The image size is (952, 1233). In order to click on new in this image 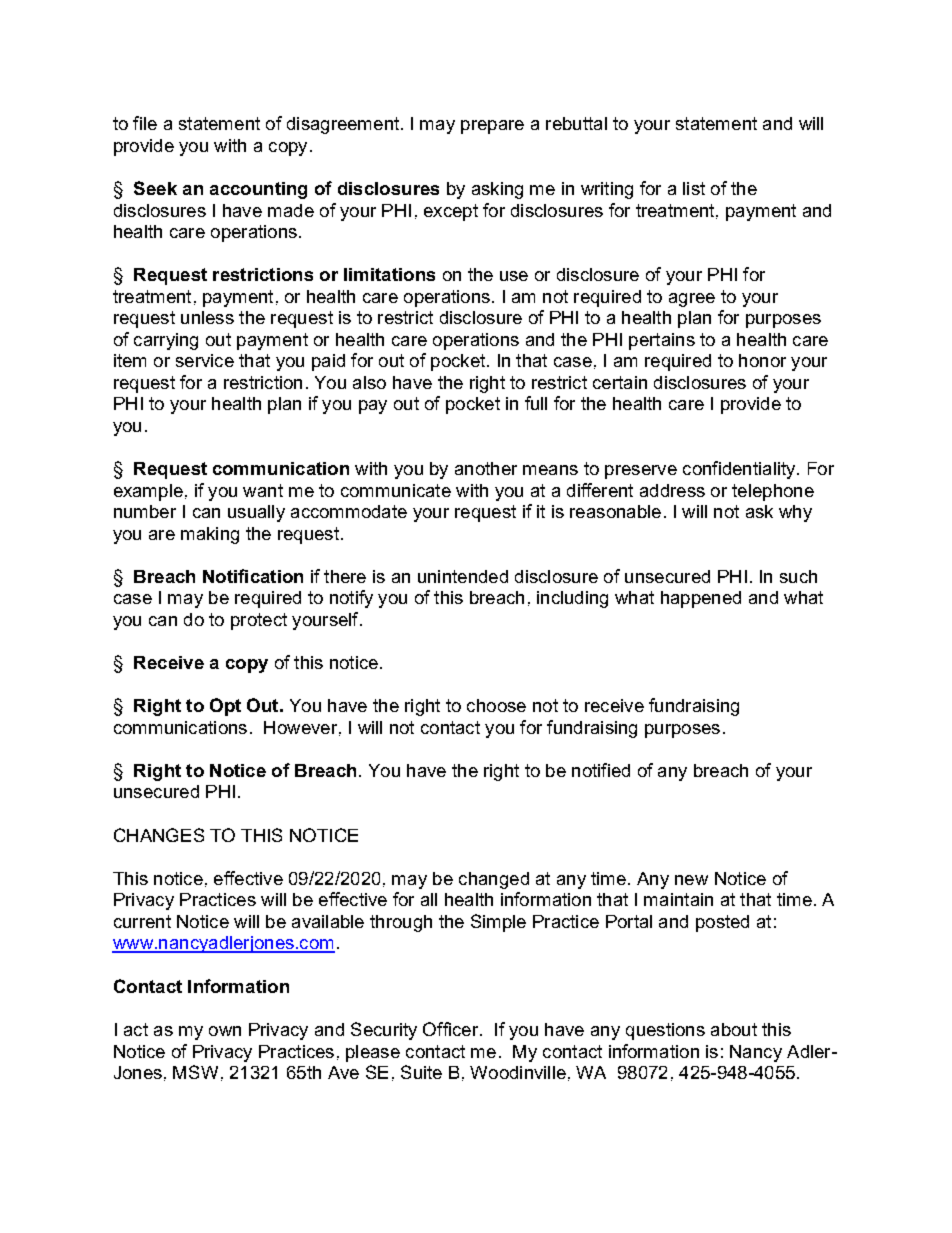, I will do `click(691, 880)`.
